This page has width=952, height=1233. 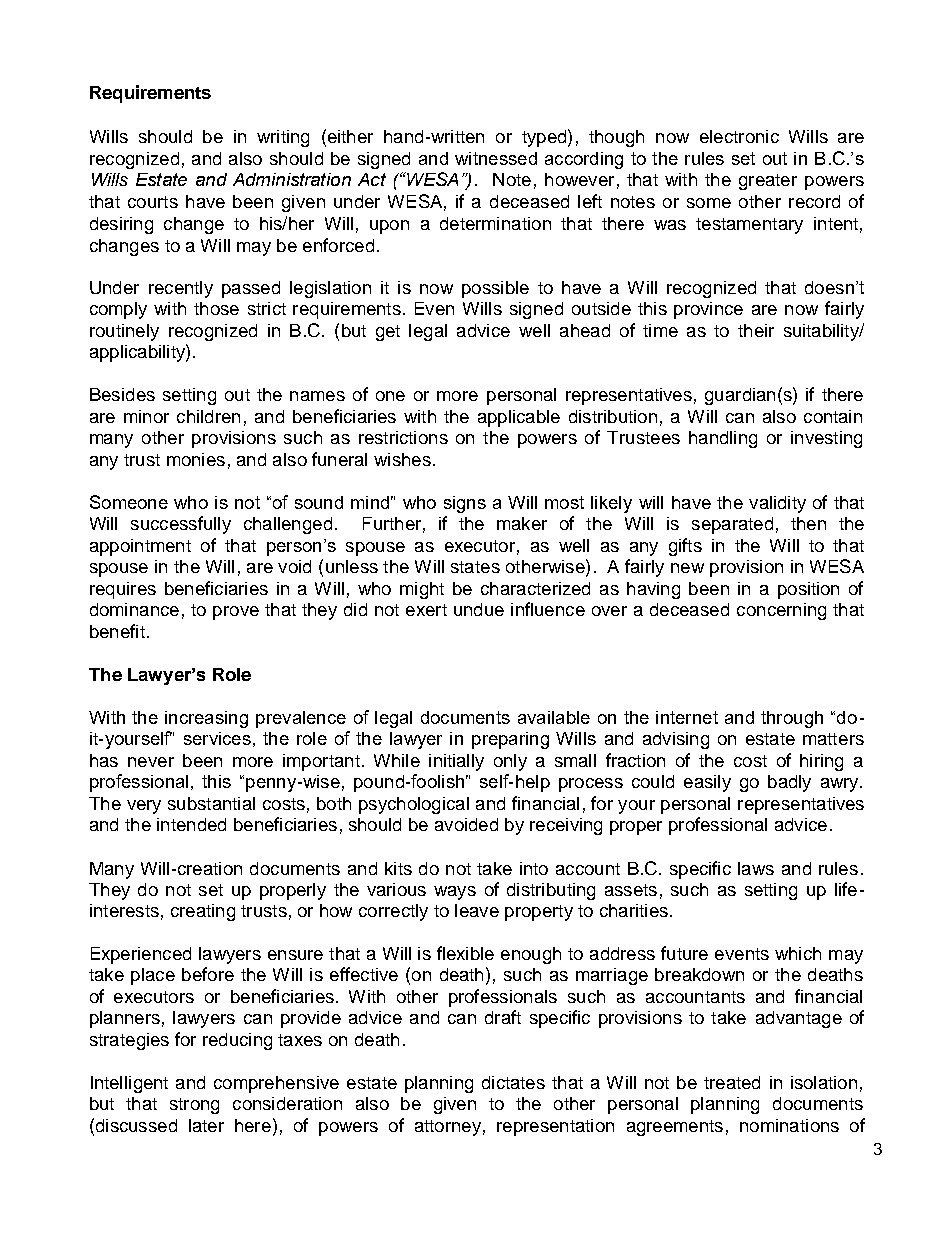 What do you see at coordinates (789, 783) in the page?
I see `badly` at bounding box center [789, 783].
